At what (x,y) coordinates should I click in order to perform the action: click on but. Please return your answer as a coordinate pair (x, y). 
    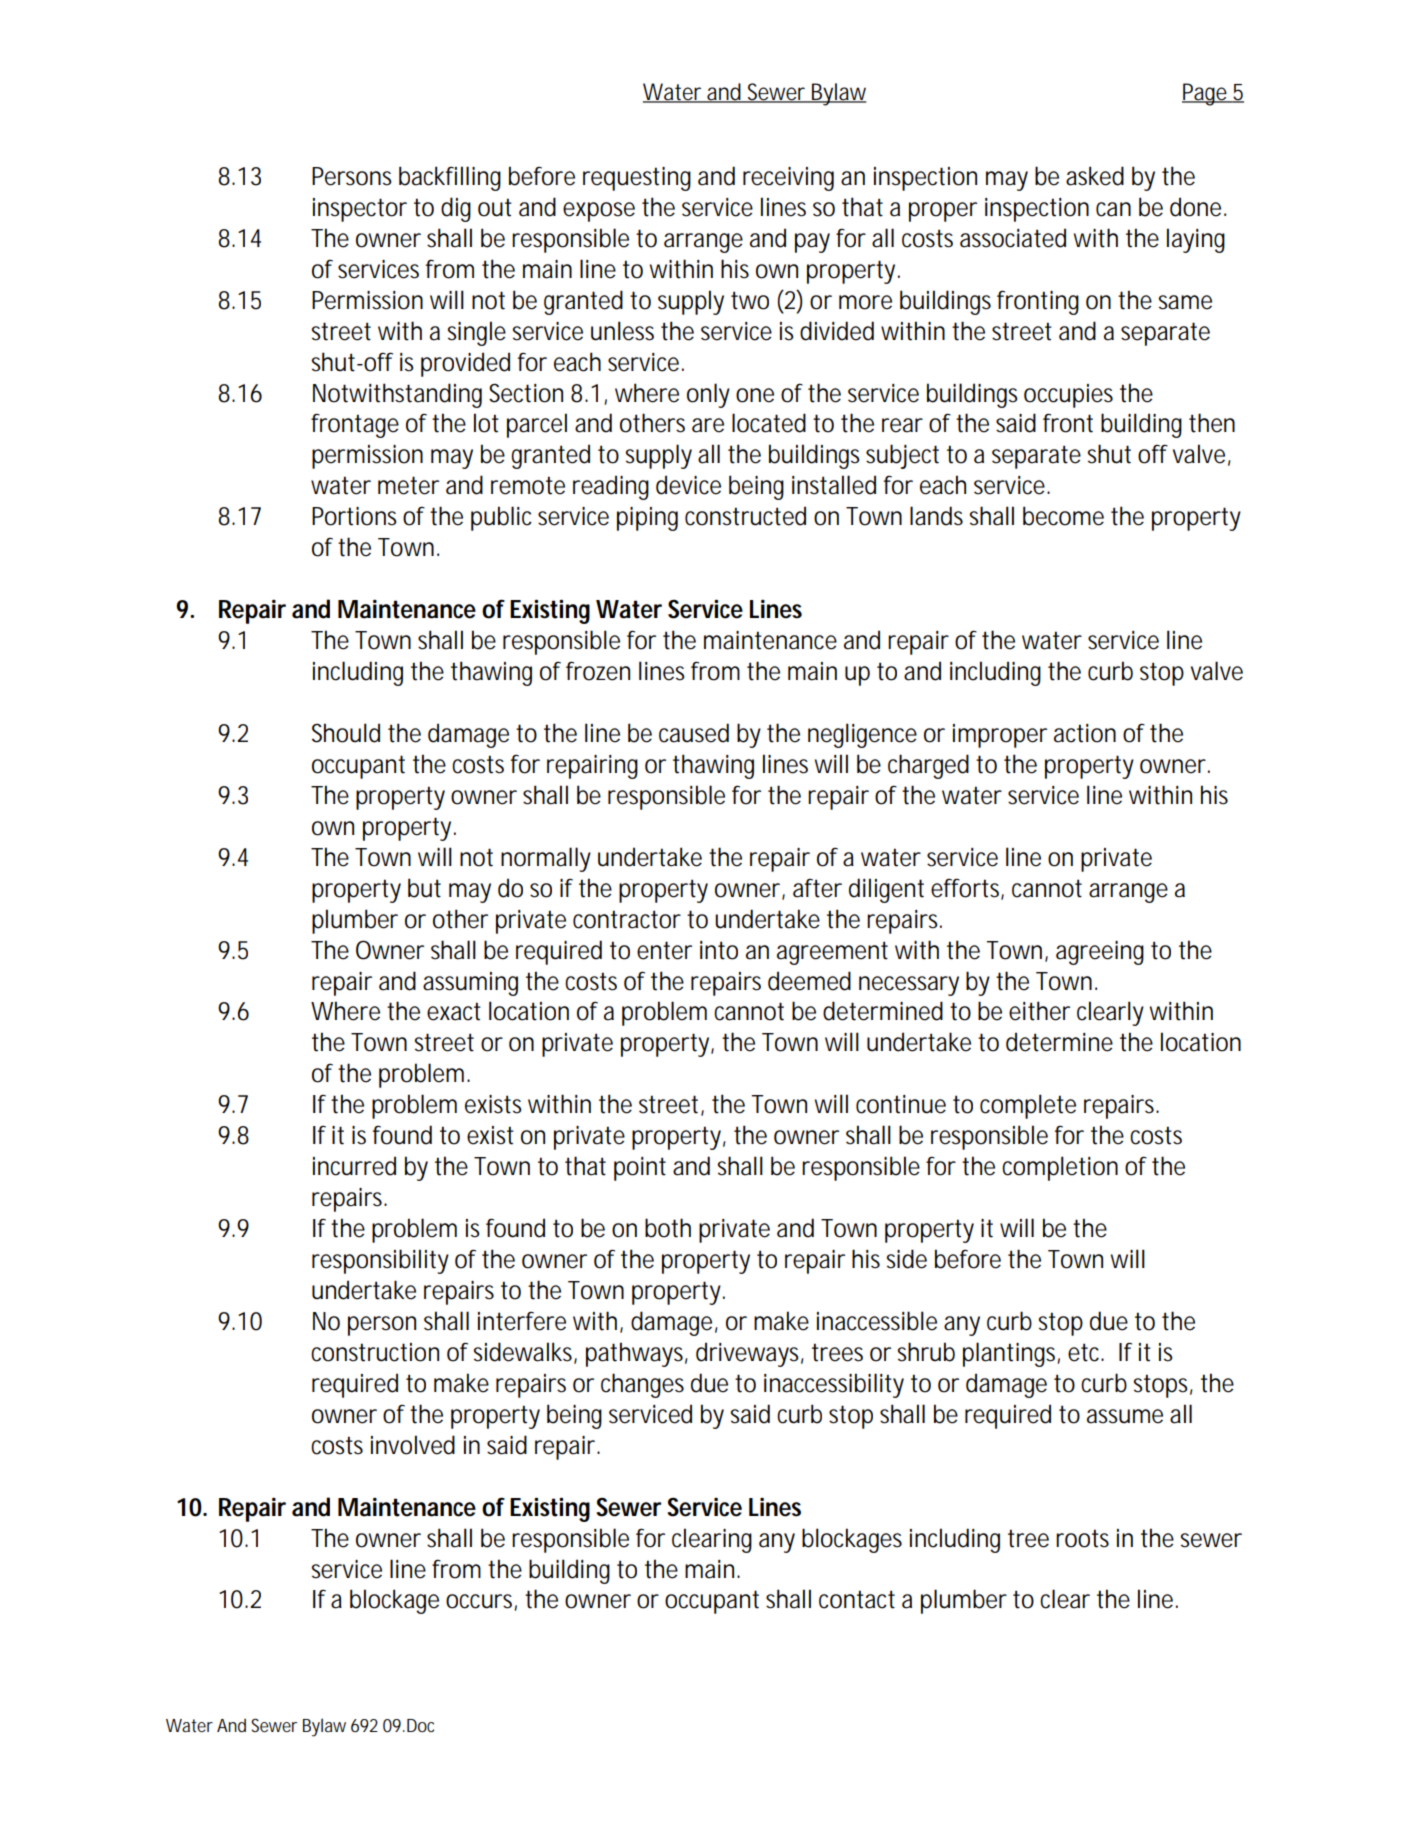
    Looking at the image, I should click on (424, 888).
